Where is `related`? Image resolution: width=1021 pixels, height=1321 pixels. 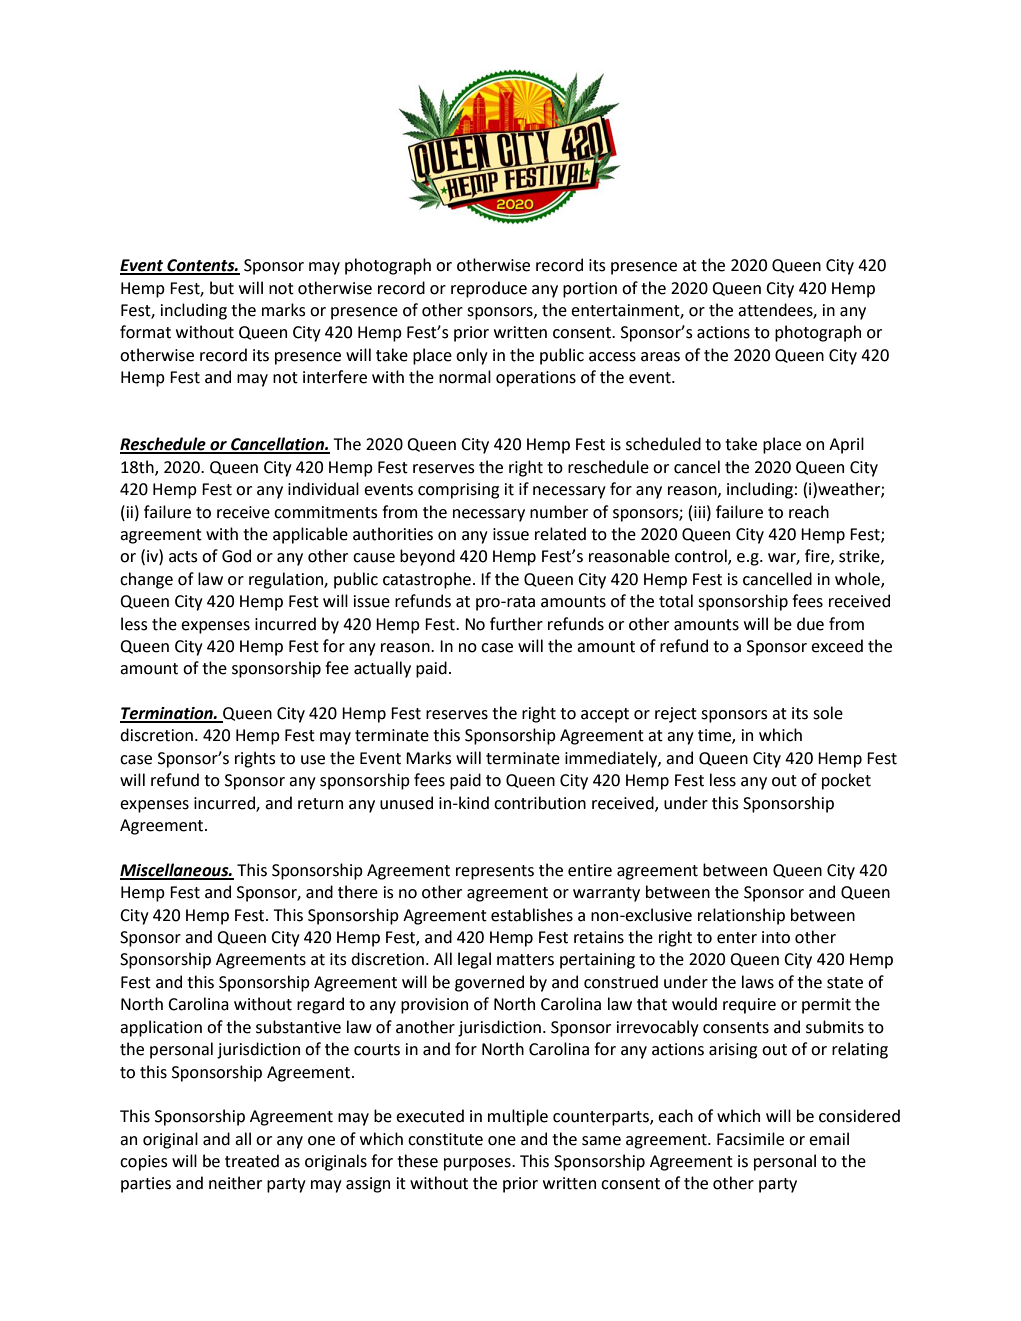
related is located at coordinates (560, 534).
